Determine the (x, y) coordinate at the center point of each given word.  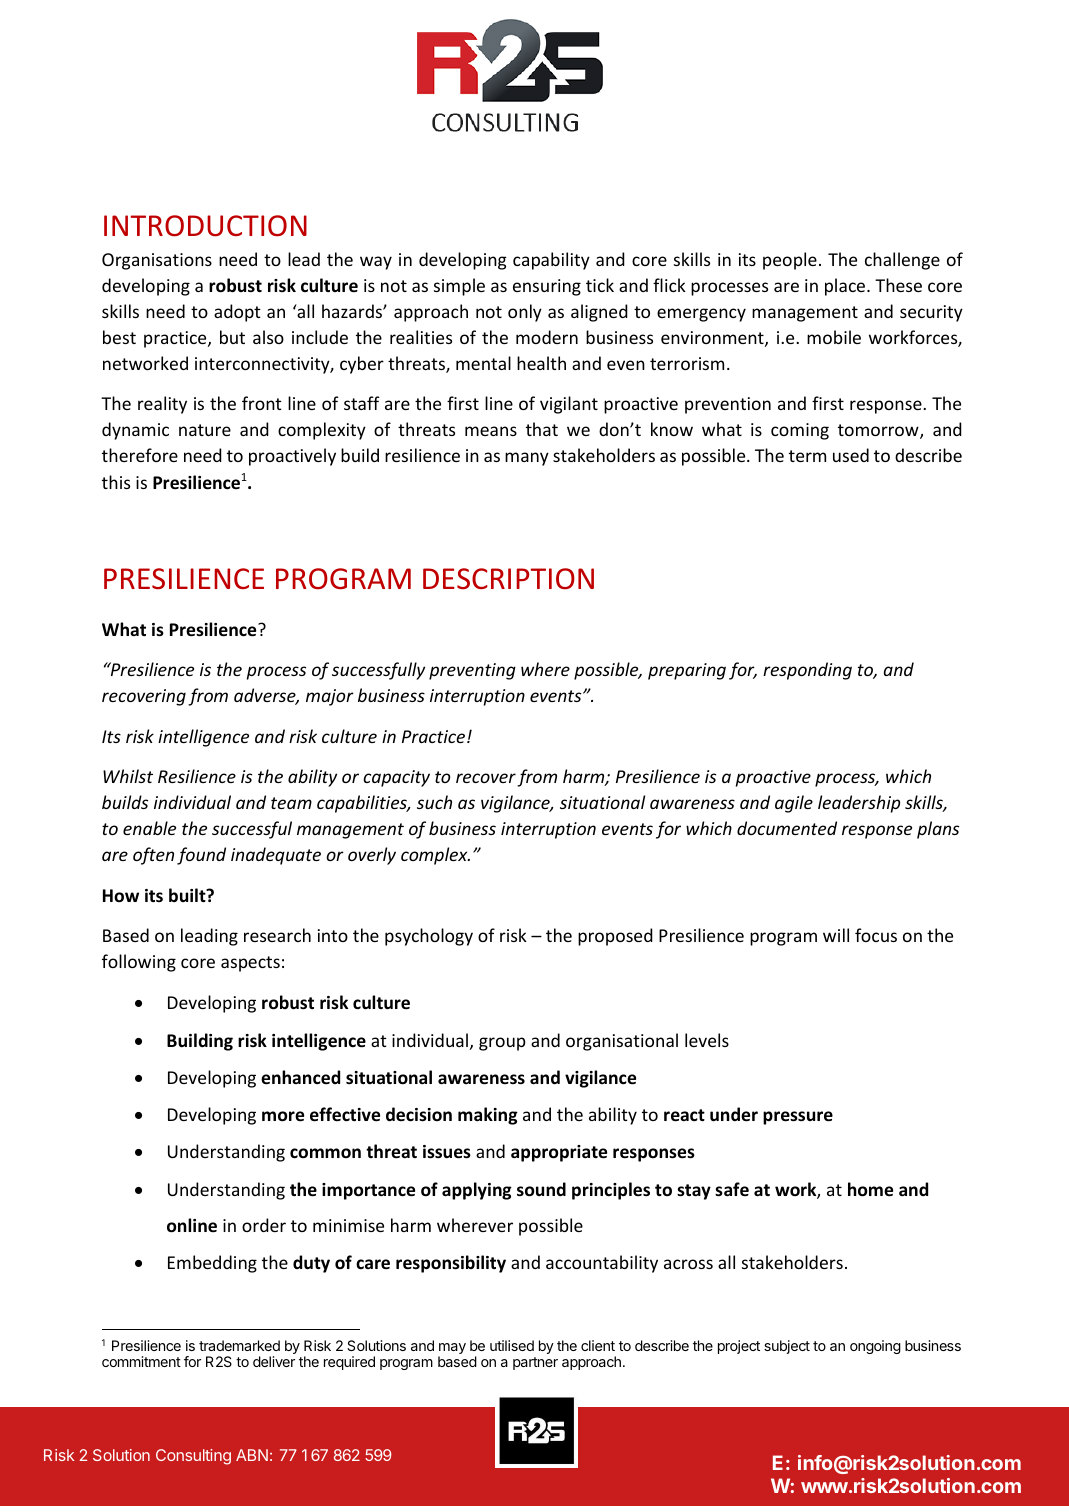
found (201, 856)
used (851, 455)
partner (535, 1363)
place (846, 287)
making (488, 1116)
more (283, 1116)
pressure (798, 1118)
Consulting (193, 1457)
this (116, 482)
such (434, 802)
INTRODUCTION (205, 226)
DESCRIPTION (508, 579)
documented (787, 828)
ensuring (547, 287)
